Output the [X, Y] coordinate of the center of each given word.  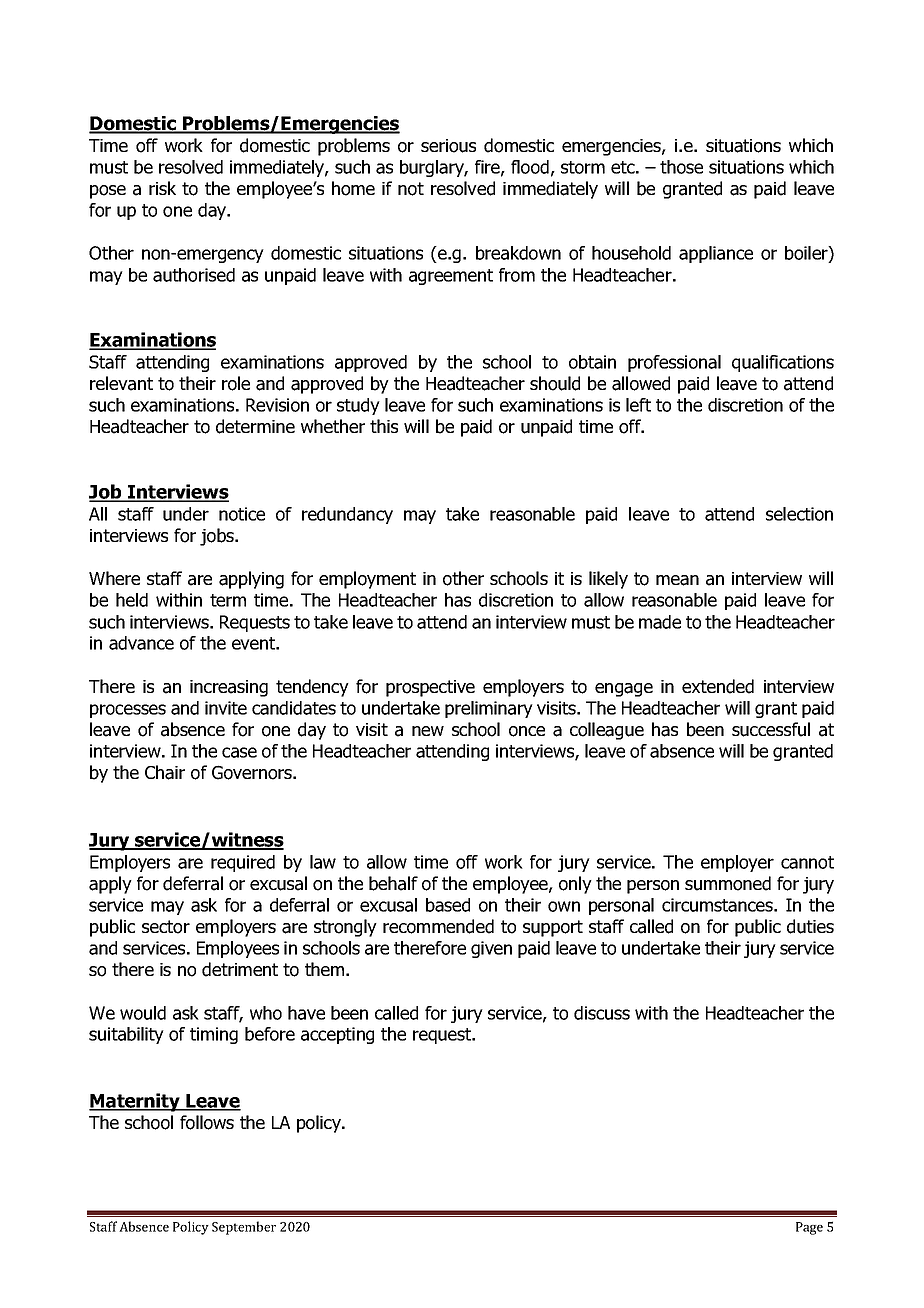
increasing [229, 688]
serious [448, 146]
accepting [337, 1035]
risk [162, 188]
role [236, 383]
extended [718, 686]
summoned [728, 883]
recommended [438, 926]
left [638, 405]
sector [166, 927]
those [681, 167]
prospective [430, 688]
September [244, 1228]
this [384, 426]
